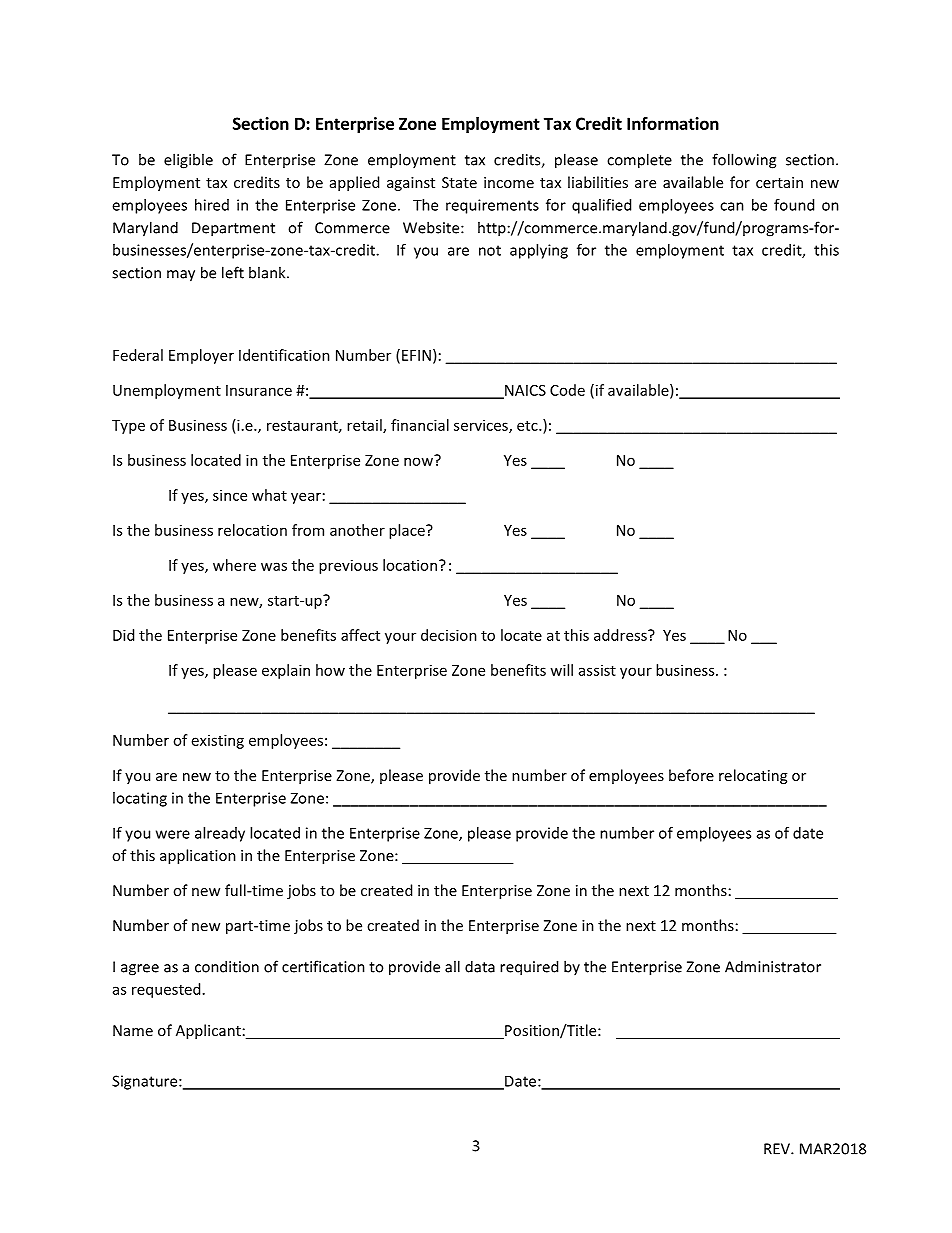 The height and width of the screenshot is (1233, 952). What do you see at coordinates (621, 635) in the screenshot?
I see `address` at bounding box center [621, 635].
